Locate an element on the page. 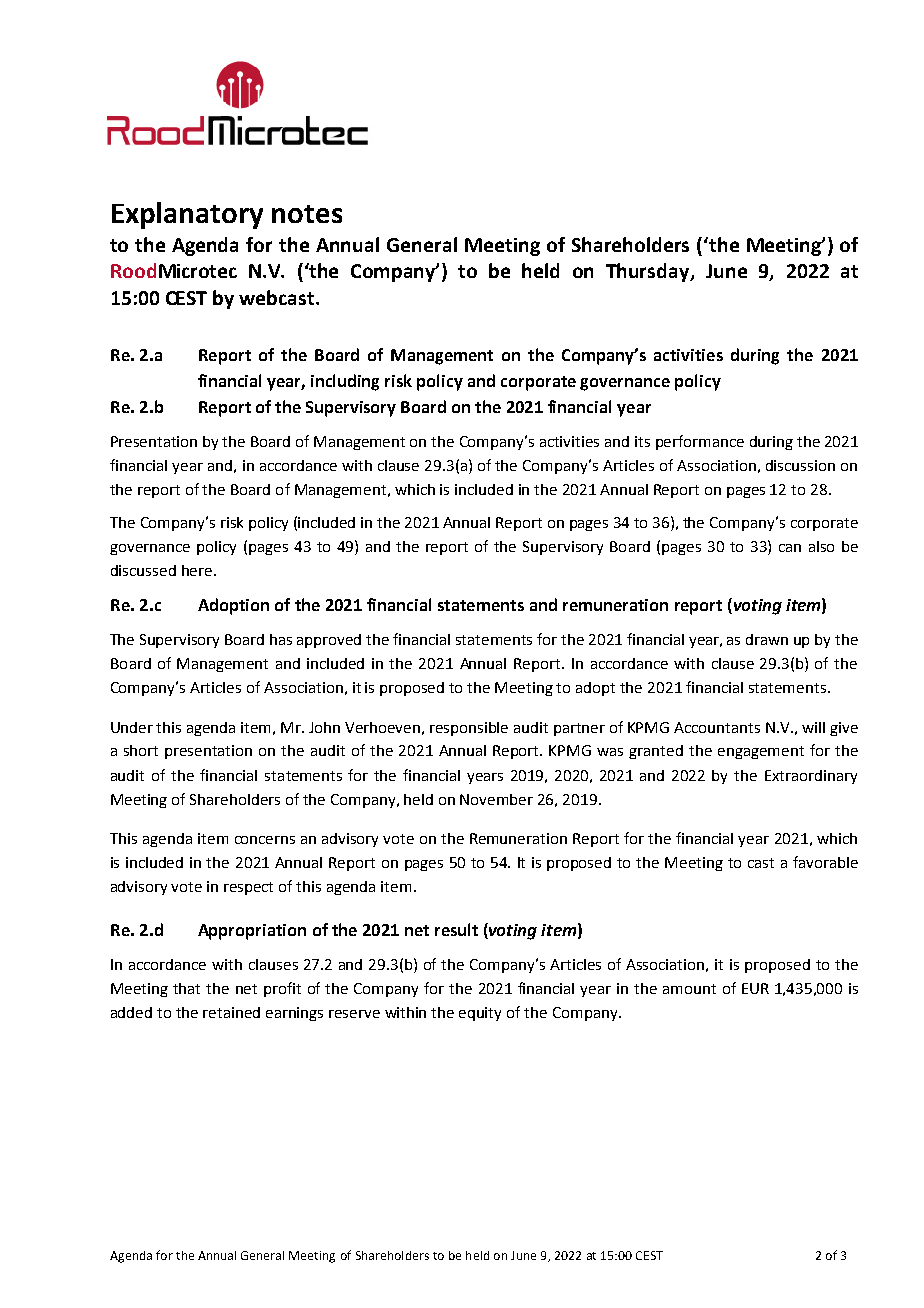  Explanatory is located at coordinates (187, 215).
